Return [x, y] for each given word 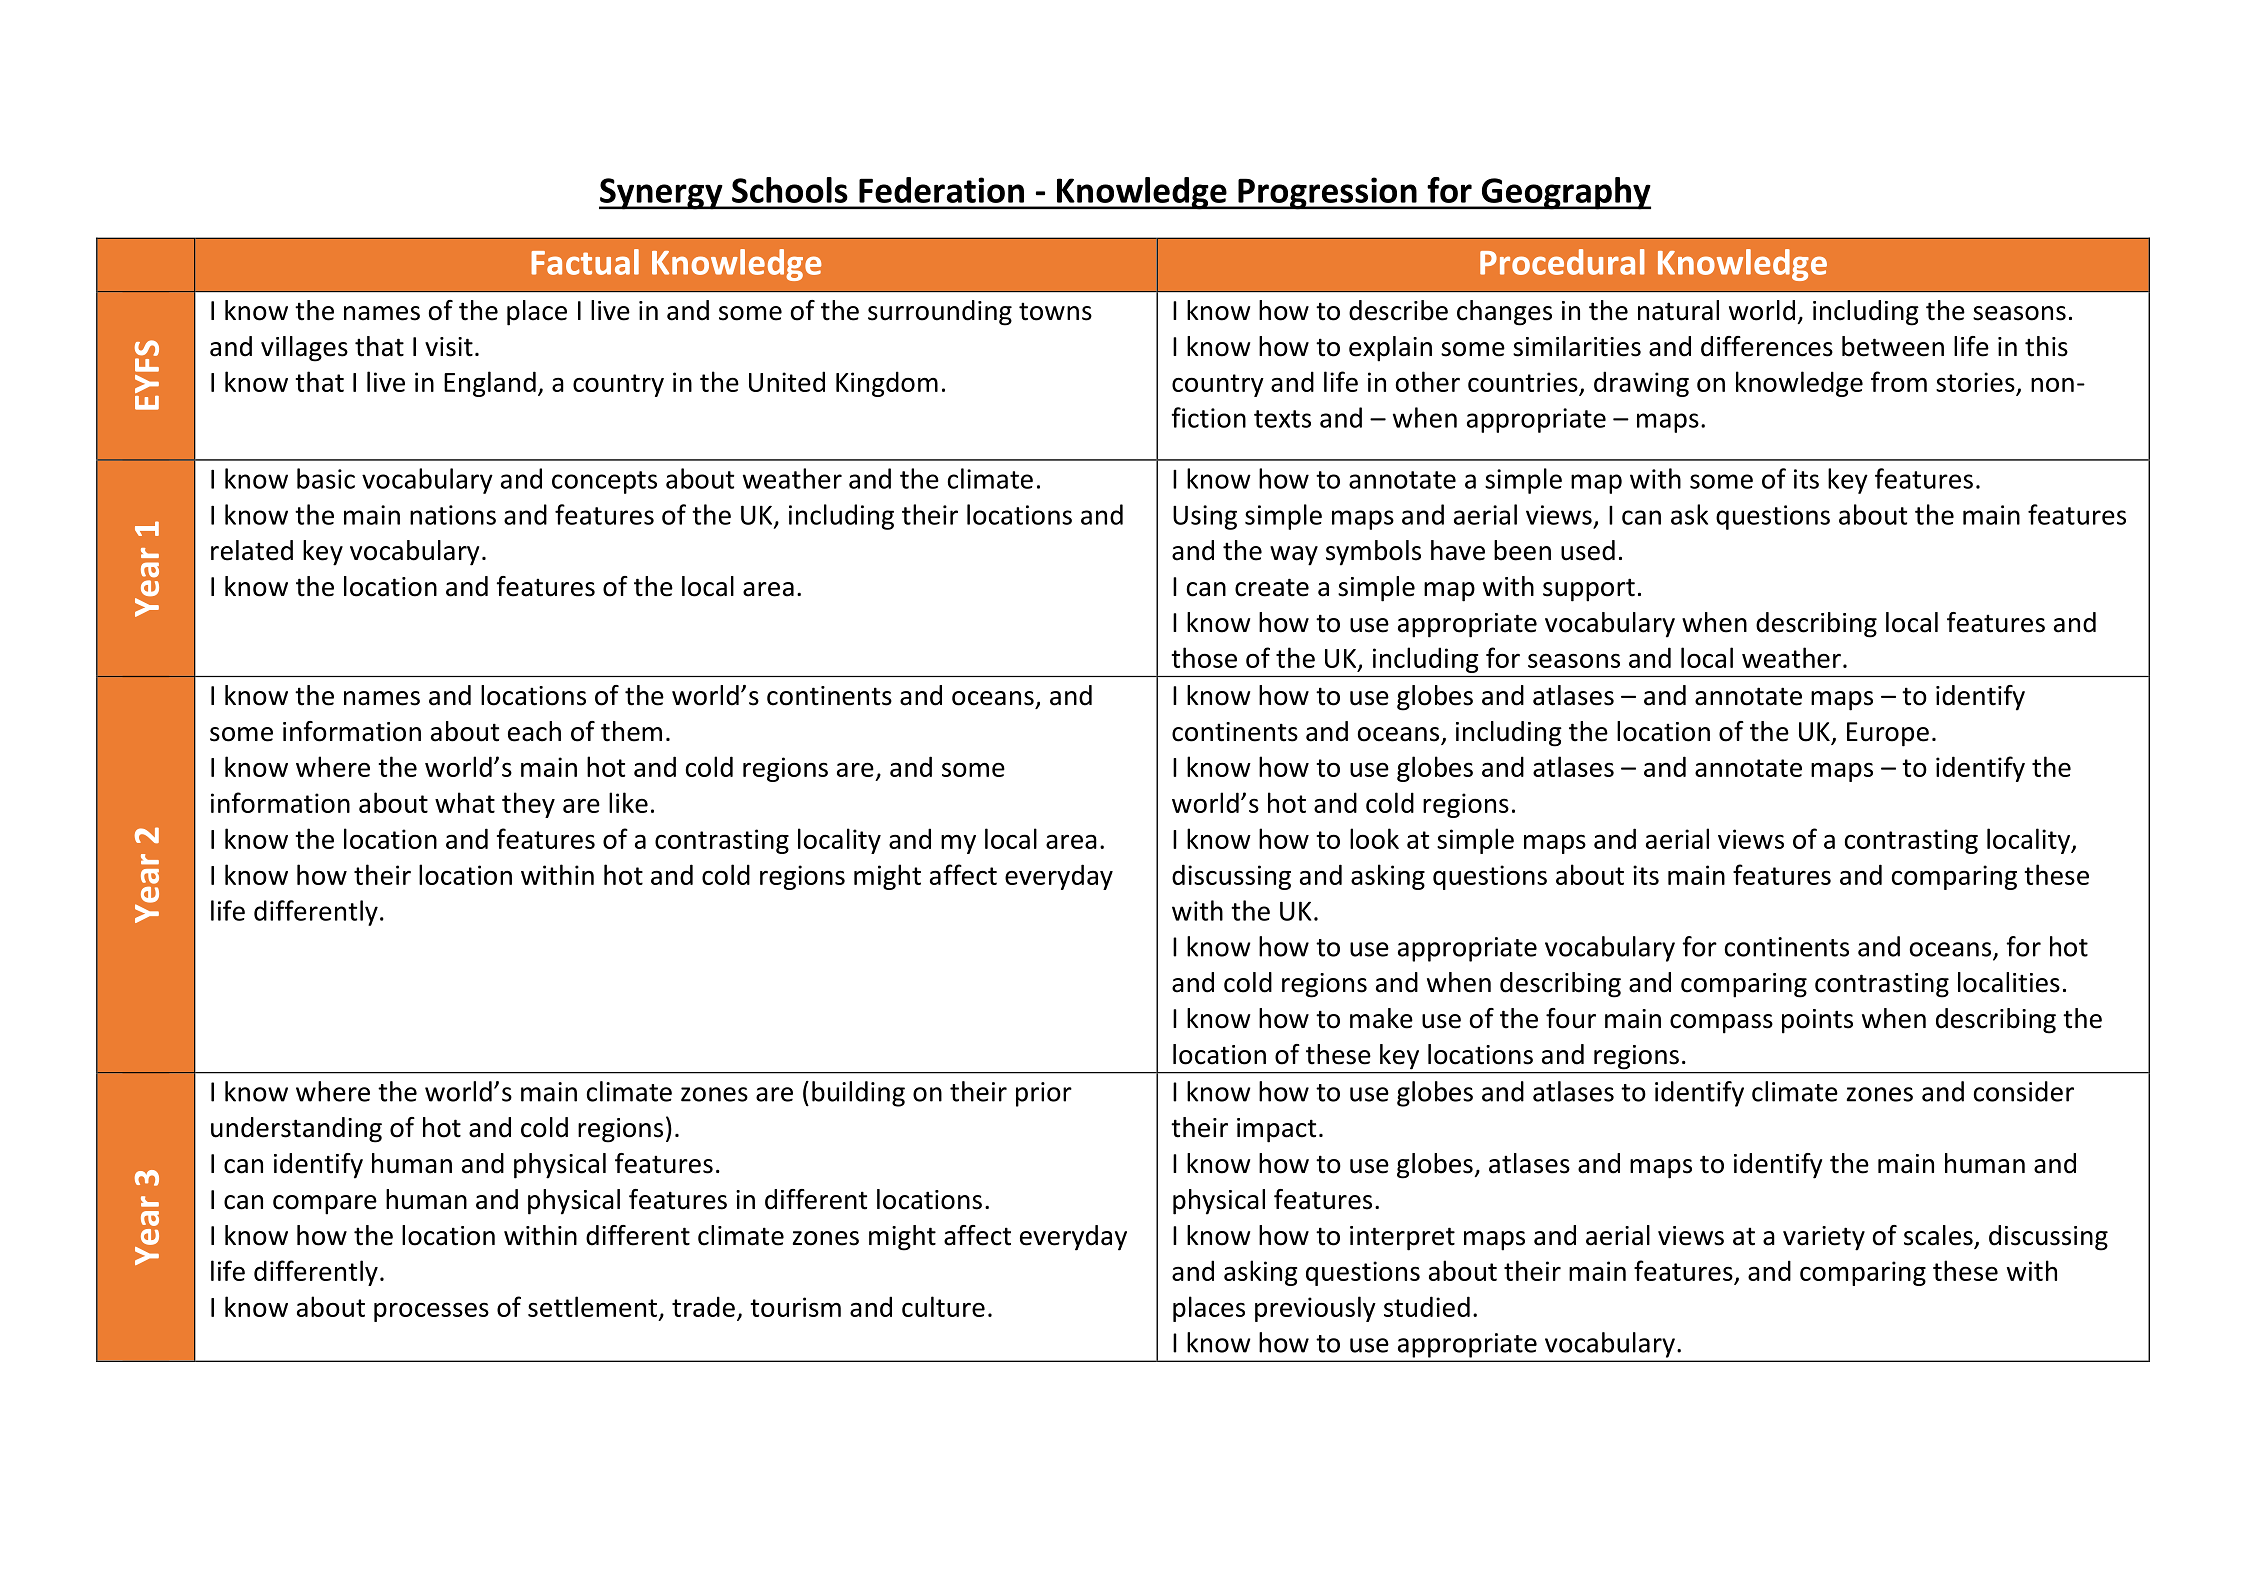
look [1374, 838]
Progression [1327, 193]
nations [453, 515]
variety [1824, 1238]
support [1589, 590]
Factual [585, 262]
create [1272, 587]
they [528, 805]
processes [431, 1312]
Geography [1565, 193]
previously [1315, 1309]
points [1817, 1021]
